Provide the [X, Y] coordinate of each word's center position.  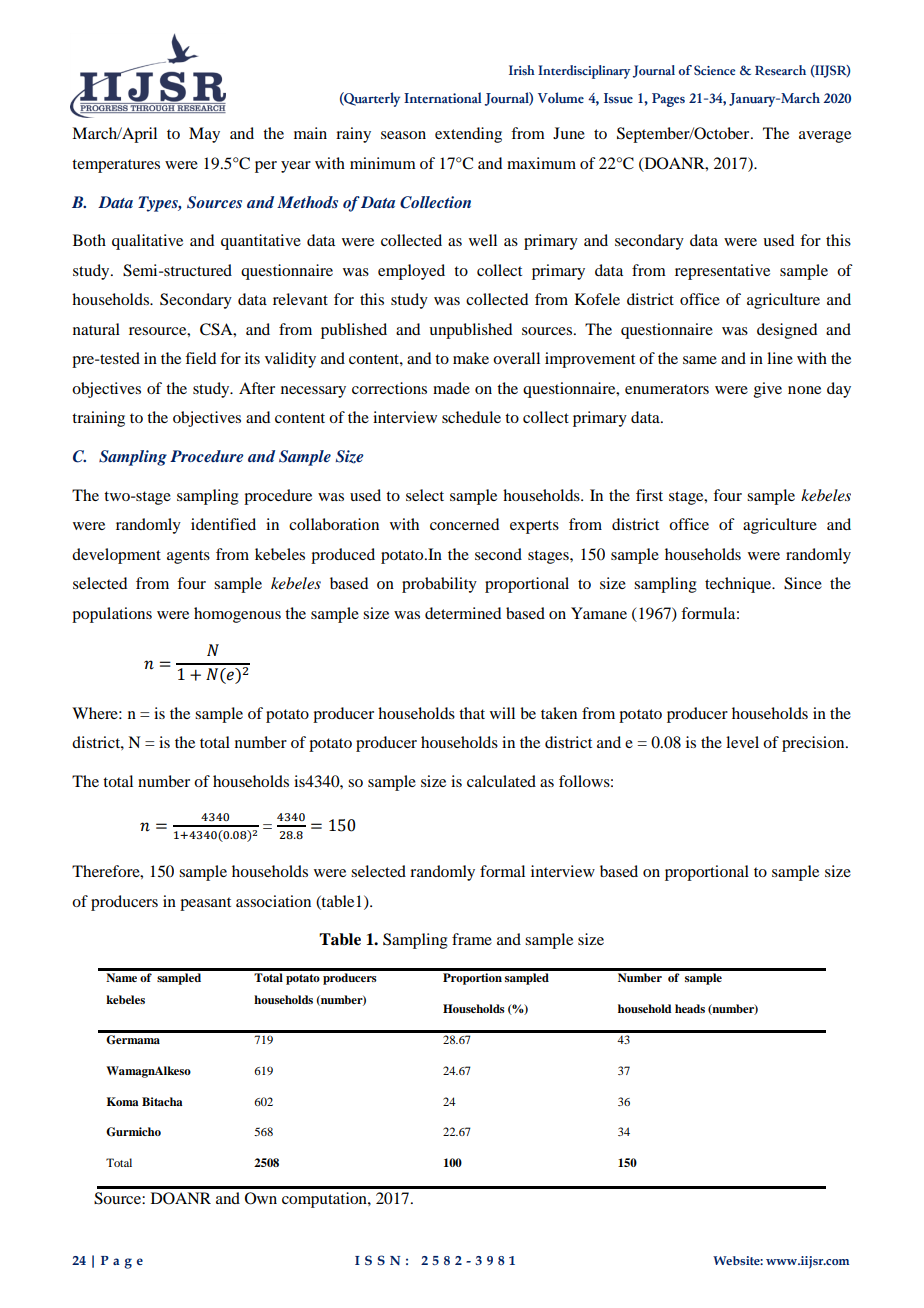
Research [780, 70]
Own [261, 1198]
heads [690, 1008]
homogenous [237, 615]
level [742, 742]
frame [472, 939]
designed [787, 331]
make [471, 358]
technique [739, 585]
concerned [464, 524]
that [472, 713]
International [442, 97]
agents [188, 557]
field [200, 358]
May [204, 135]
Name [121, 977]
